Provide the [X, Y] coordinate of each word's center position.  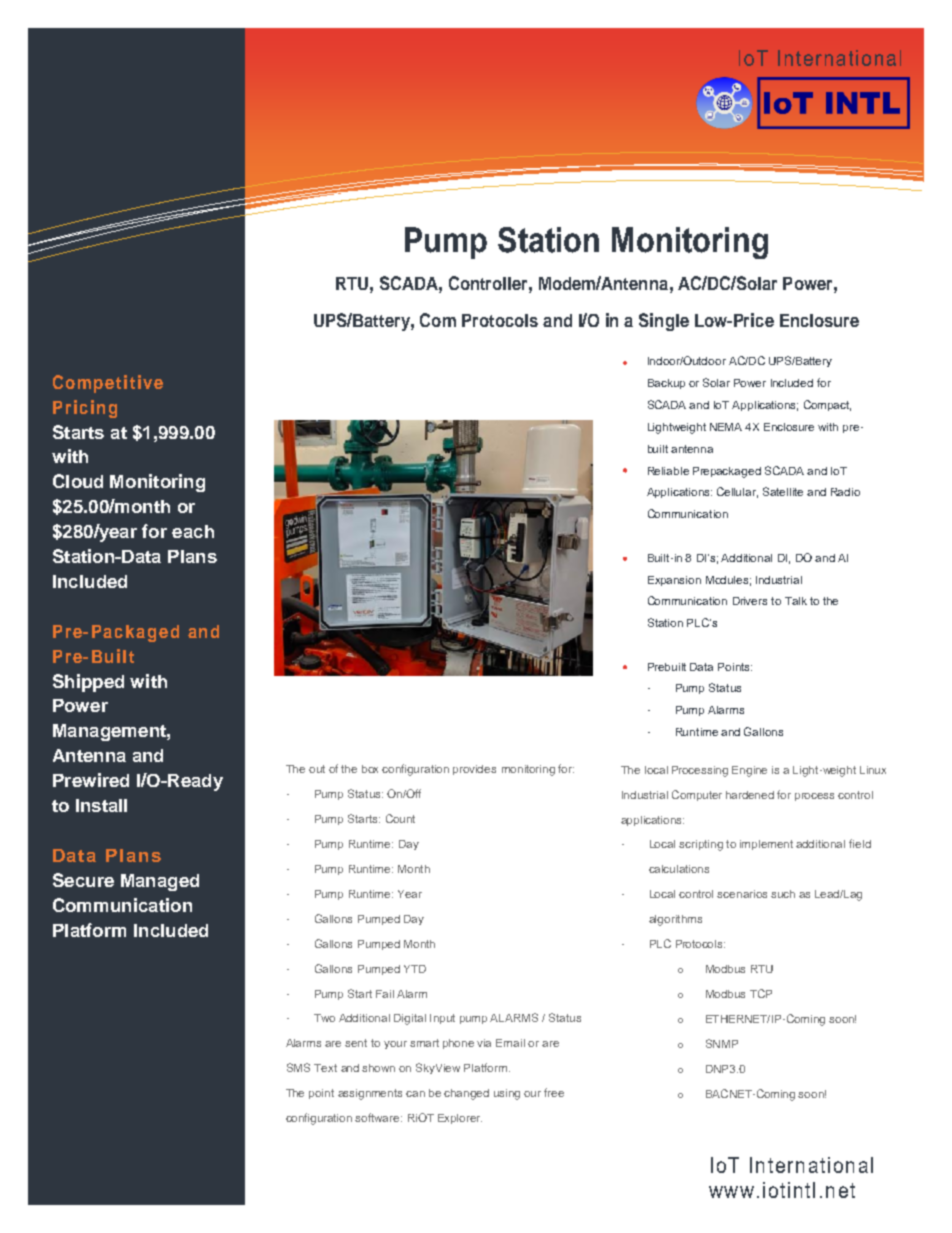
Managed [160, 882]
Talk [796, 601]
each [193, 531]
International [811, 1165]
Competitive [108, 384]
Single [664, 322]
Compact [827, 405]
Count [400, 818]
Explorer [460, 1119]
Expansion [674, 581]
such [783, 894]
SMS [298, 1067]
